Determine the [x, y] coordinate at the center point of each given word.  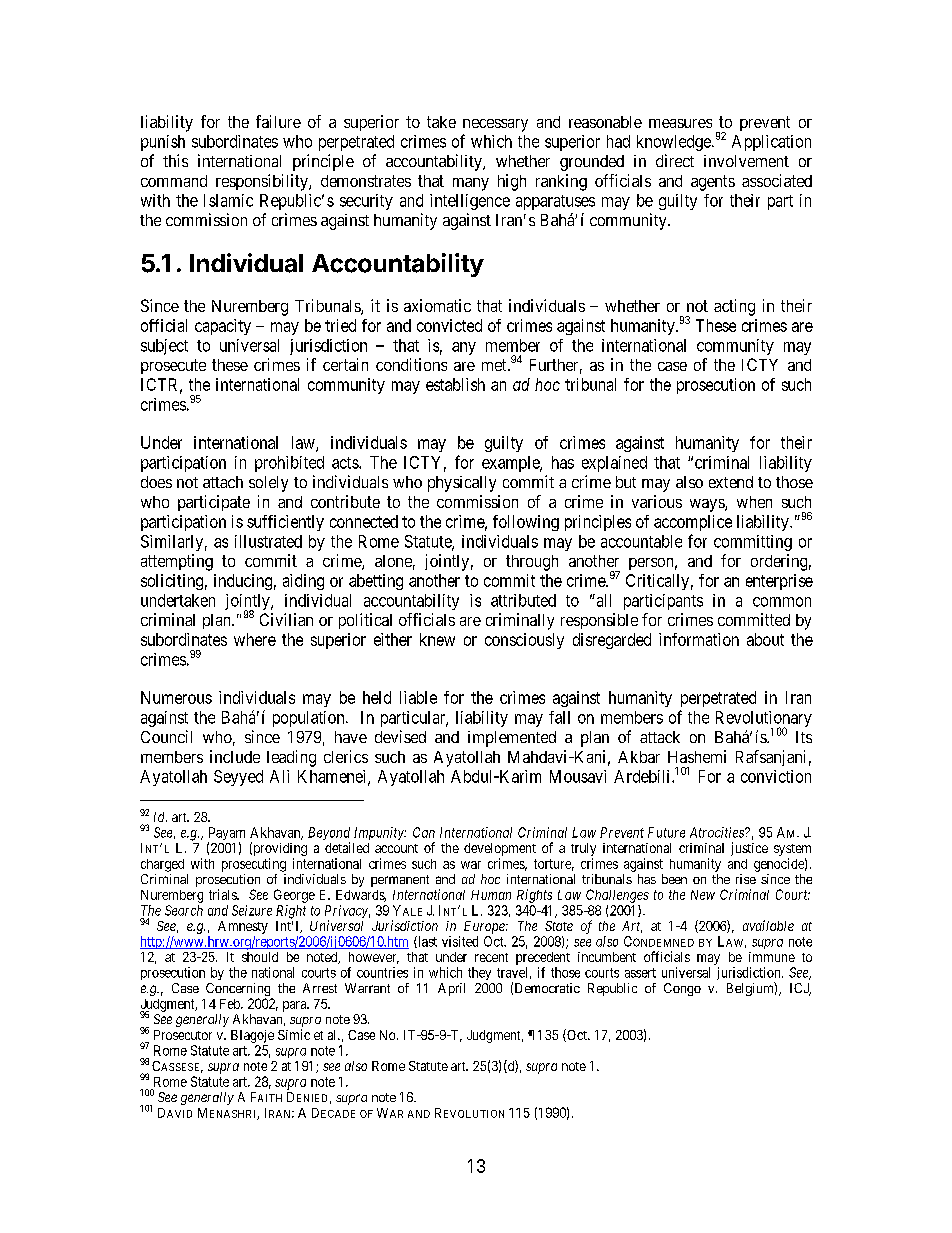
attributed [523, 600]
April [451, 989]
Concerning [239, 991]
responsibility [263, 182]
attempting [177, 562]
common [782, 602]
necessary [495, 125]
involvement [746, 161]
